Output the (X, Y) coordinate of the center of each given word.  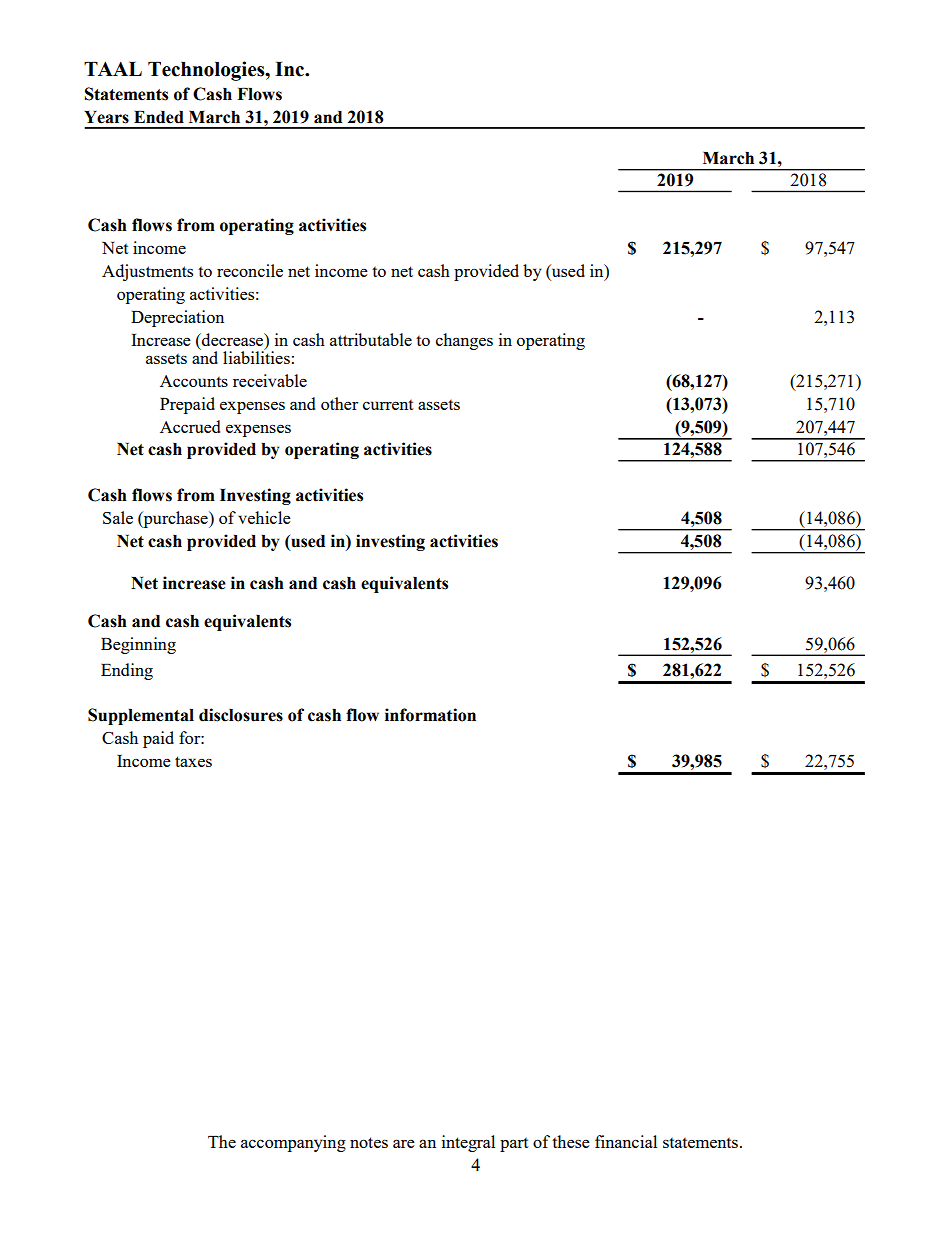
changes (464, 341)
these (571, 1141)
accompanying (293, 1143)
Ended (159, 117)
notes (369, 1142)
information (430, 715)
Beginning (138, 645)
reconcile (250, 270)
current (388, 405)
